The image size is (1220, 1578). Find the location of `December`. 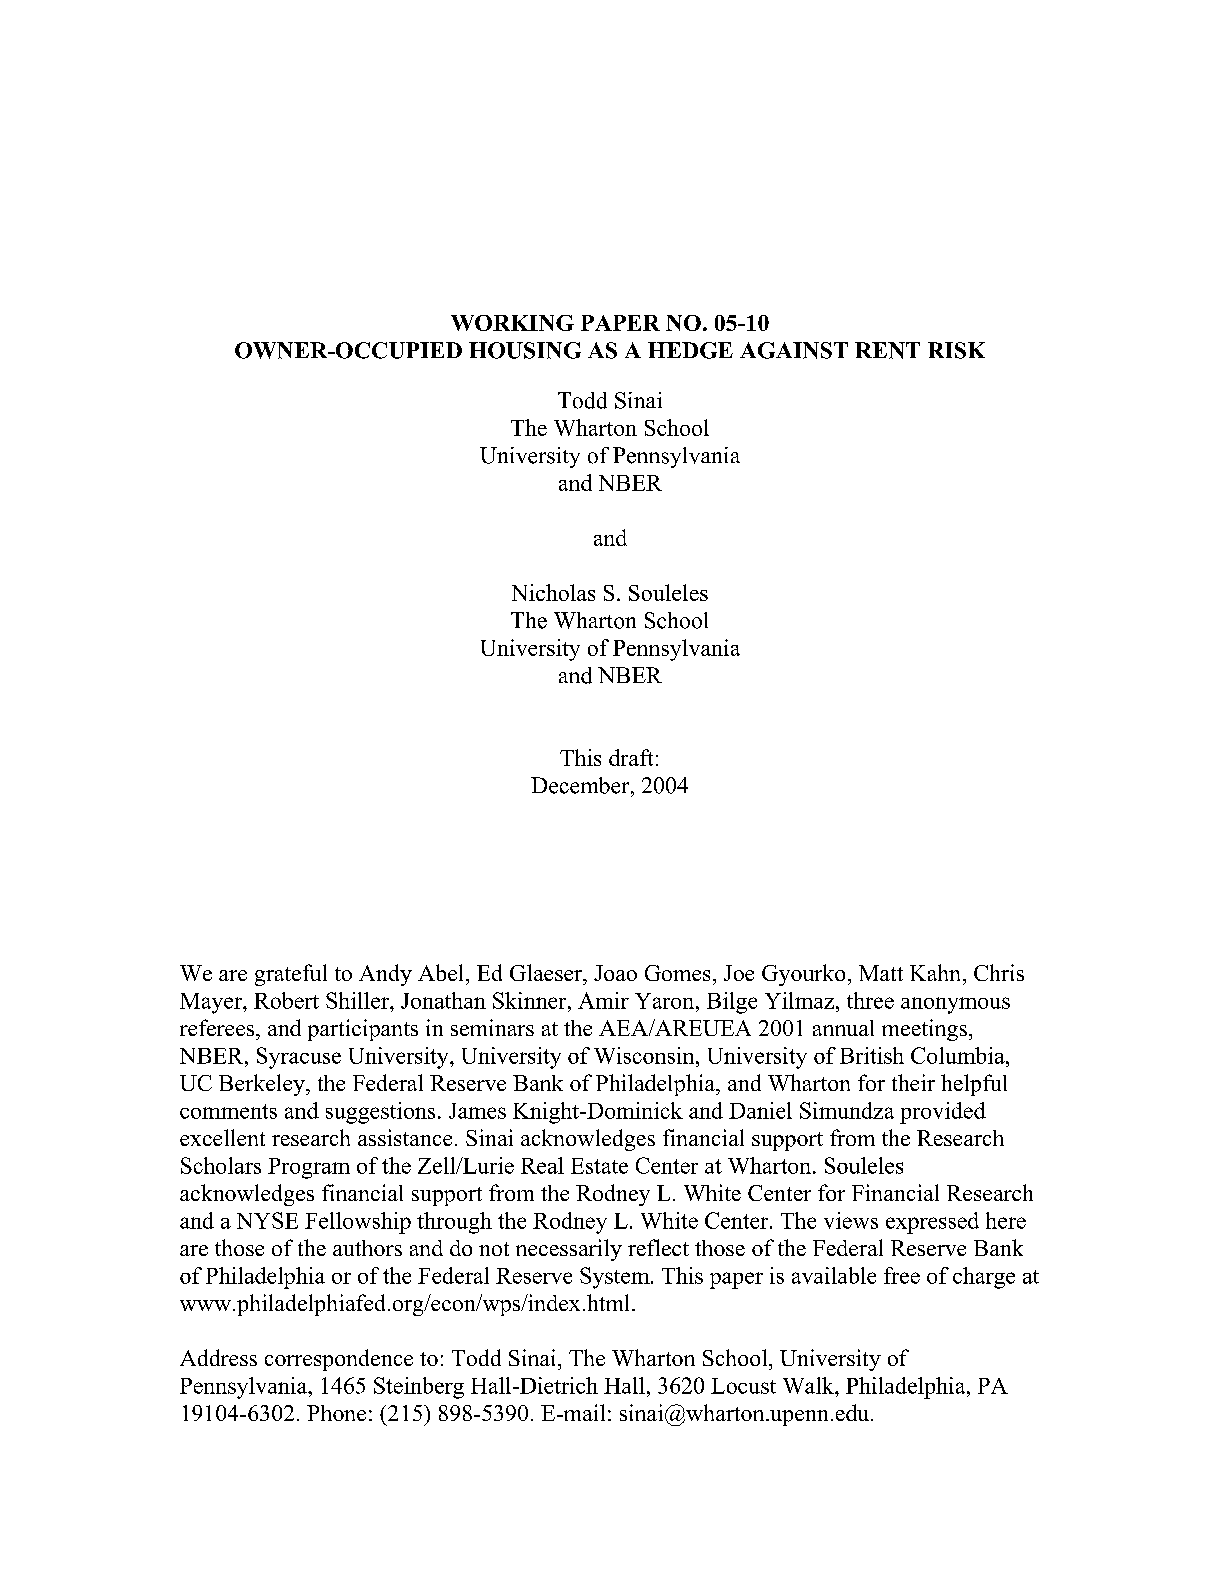

December is located at coordinates (581, 785).
